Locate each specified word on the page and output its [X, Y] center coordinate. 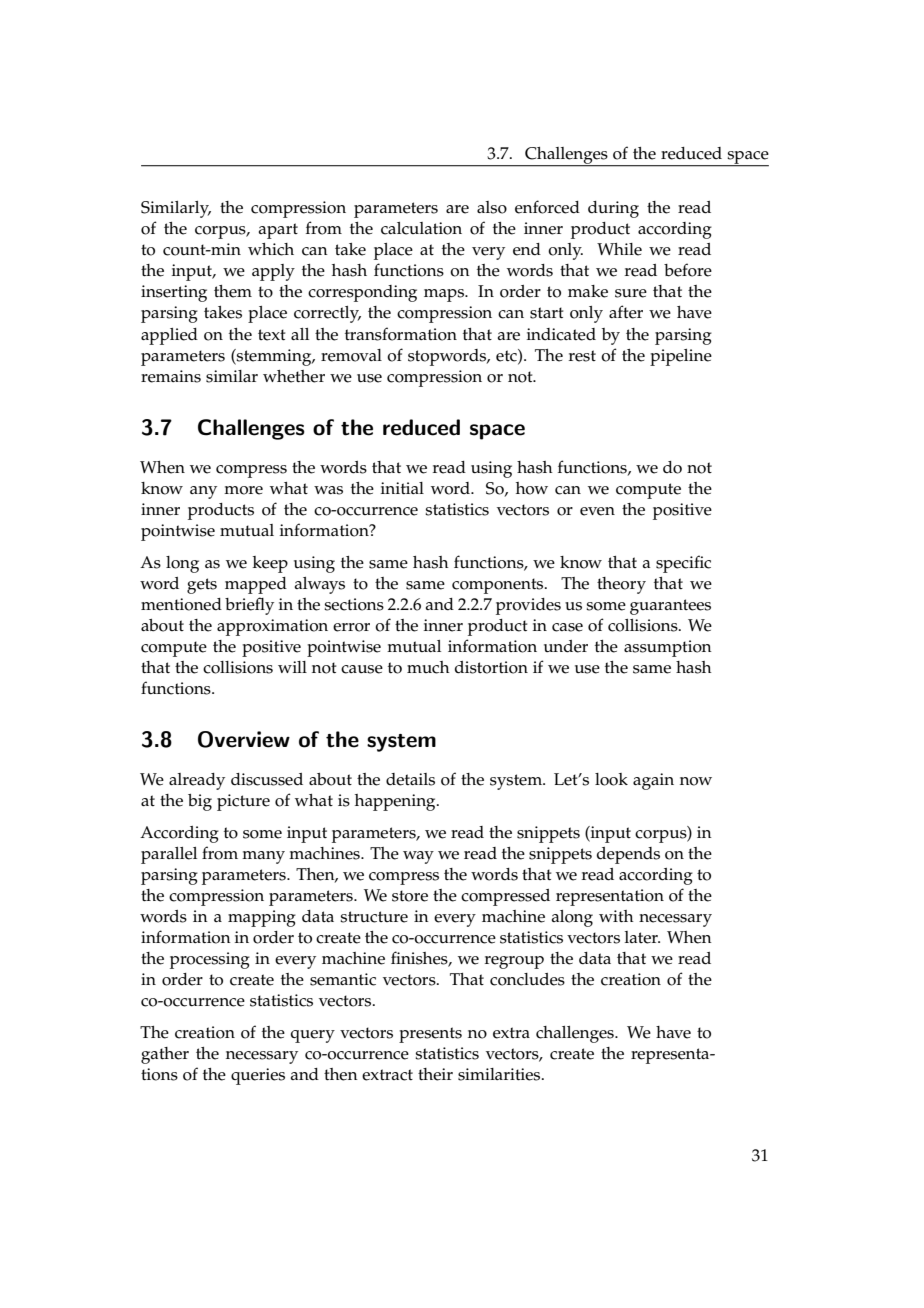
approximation [272, 627]
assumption [668, 648]
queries [258, 1076]
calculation [421, 228]
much [428, 667]
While [619, 249]
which [271, 249]
